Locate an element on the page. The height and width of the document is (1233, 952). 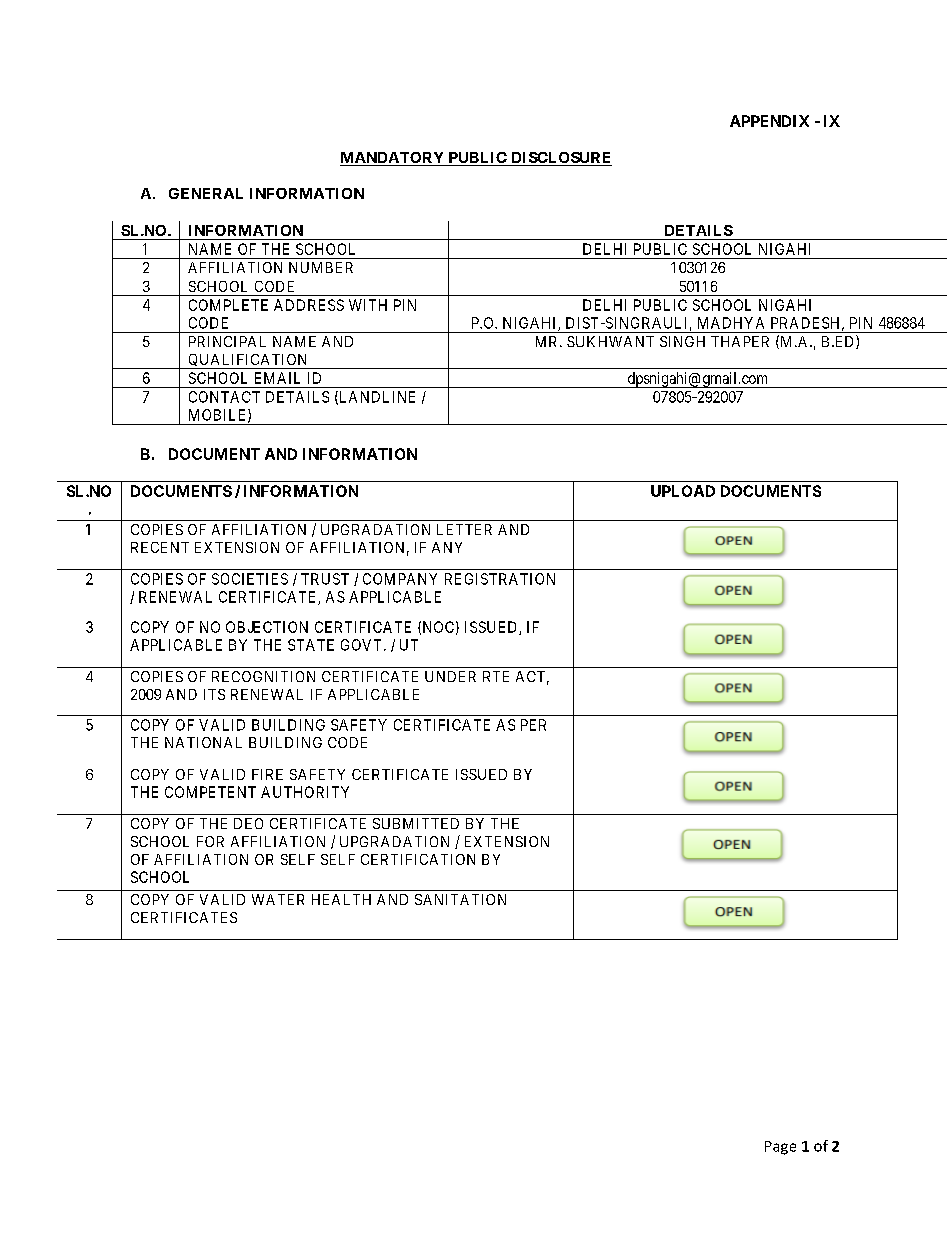
MANDATORY is located at coordinates (393, 159).
